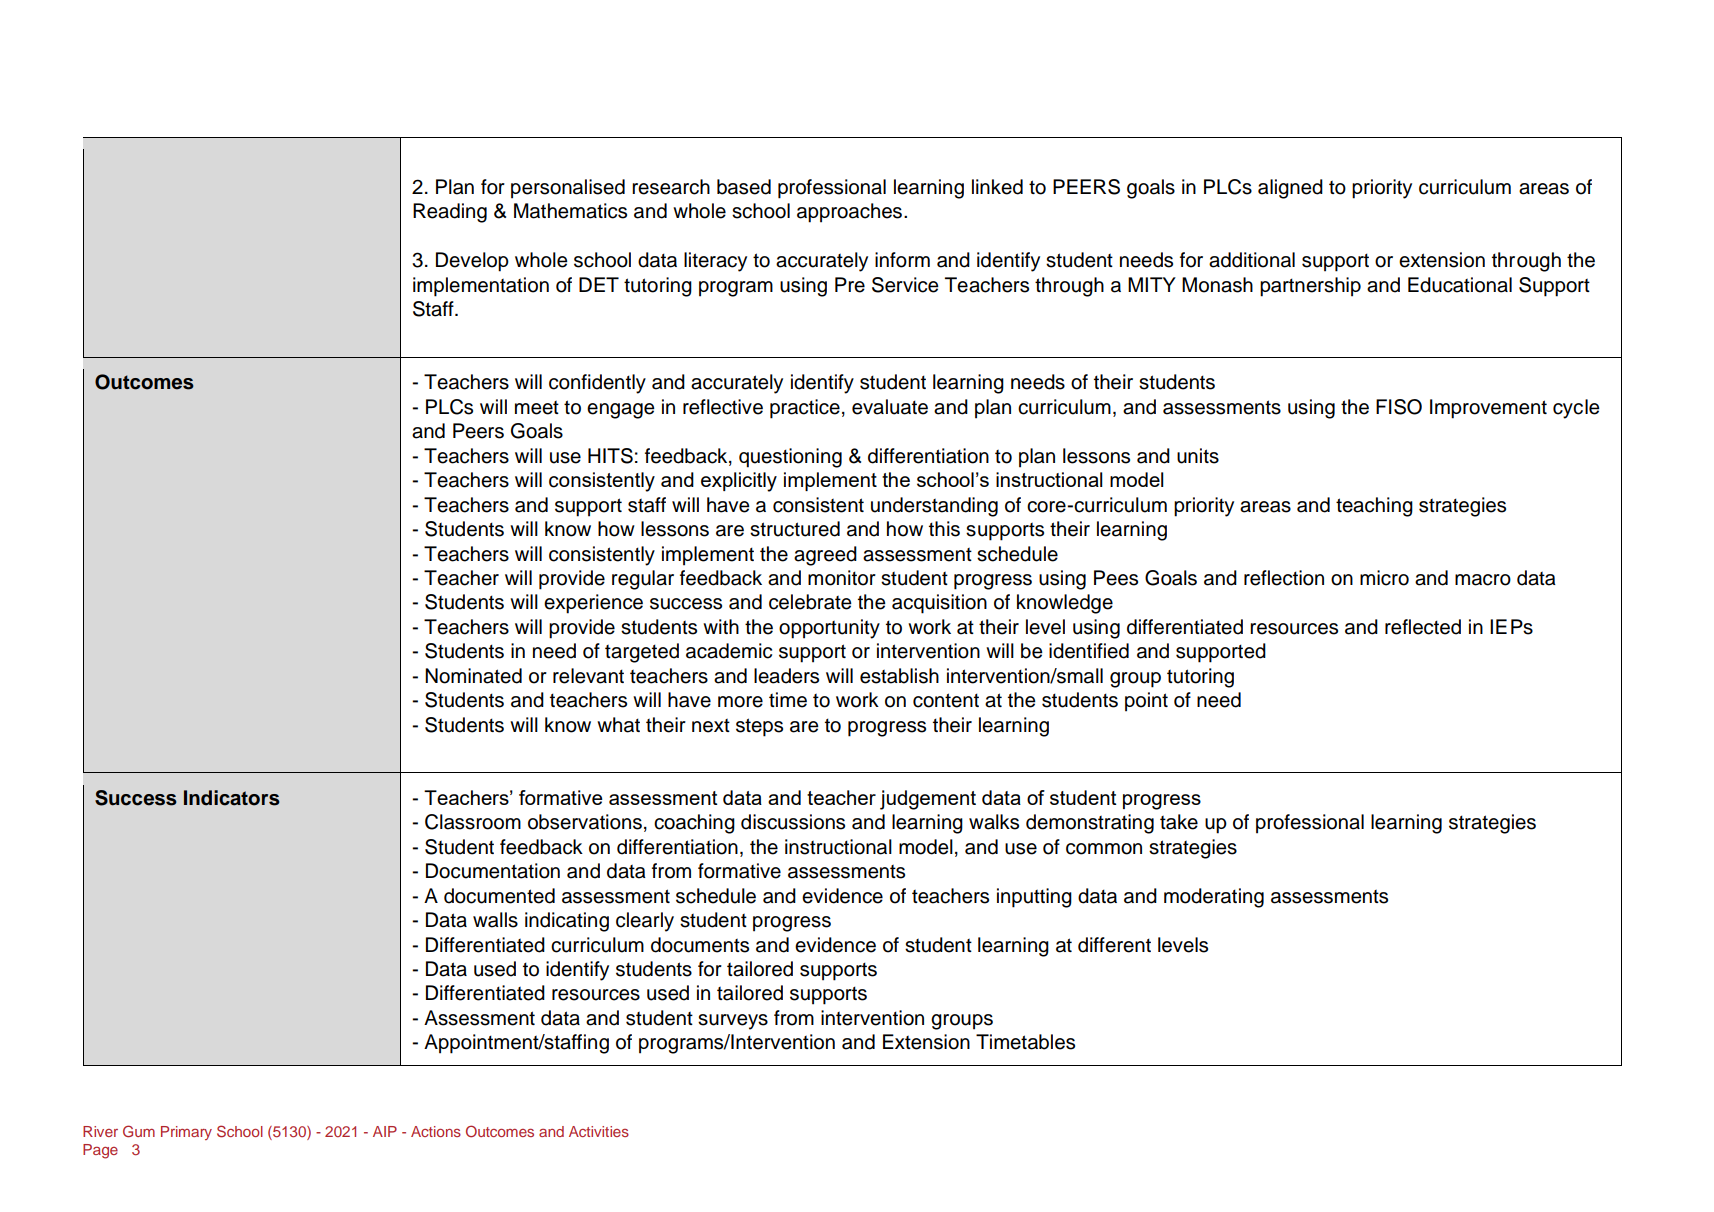 This page has height=1212, width=1714. Describe the element at coordinates (849, 213) in the page. I see `approaches` at that location.
